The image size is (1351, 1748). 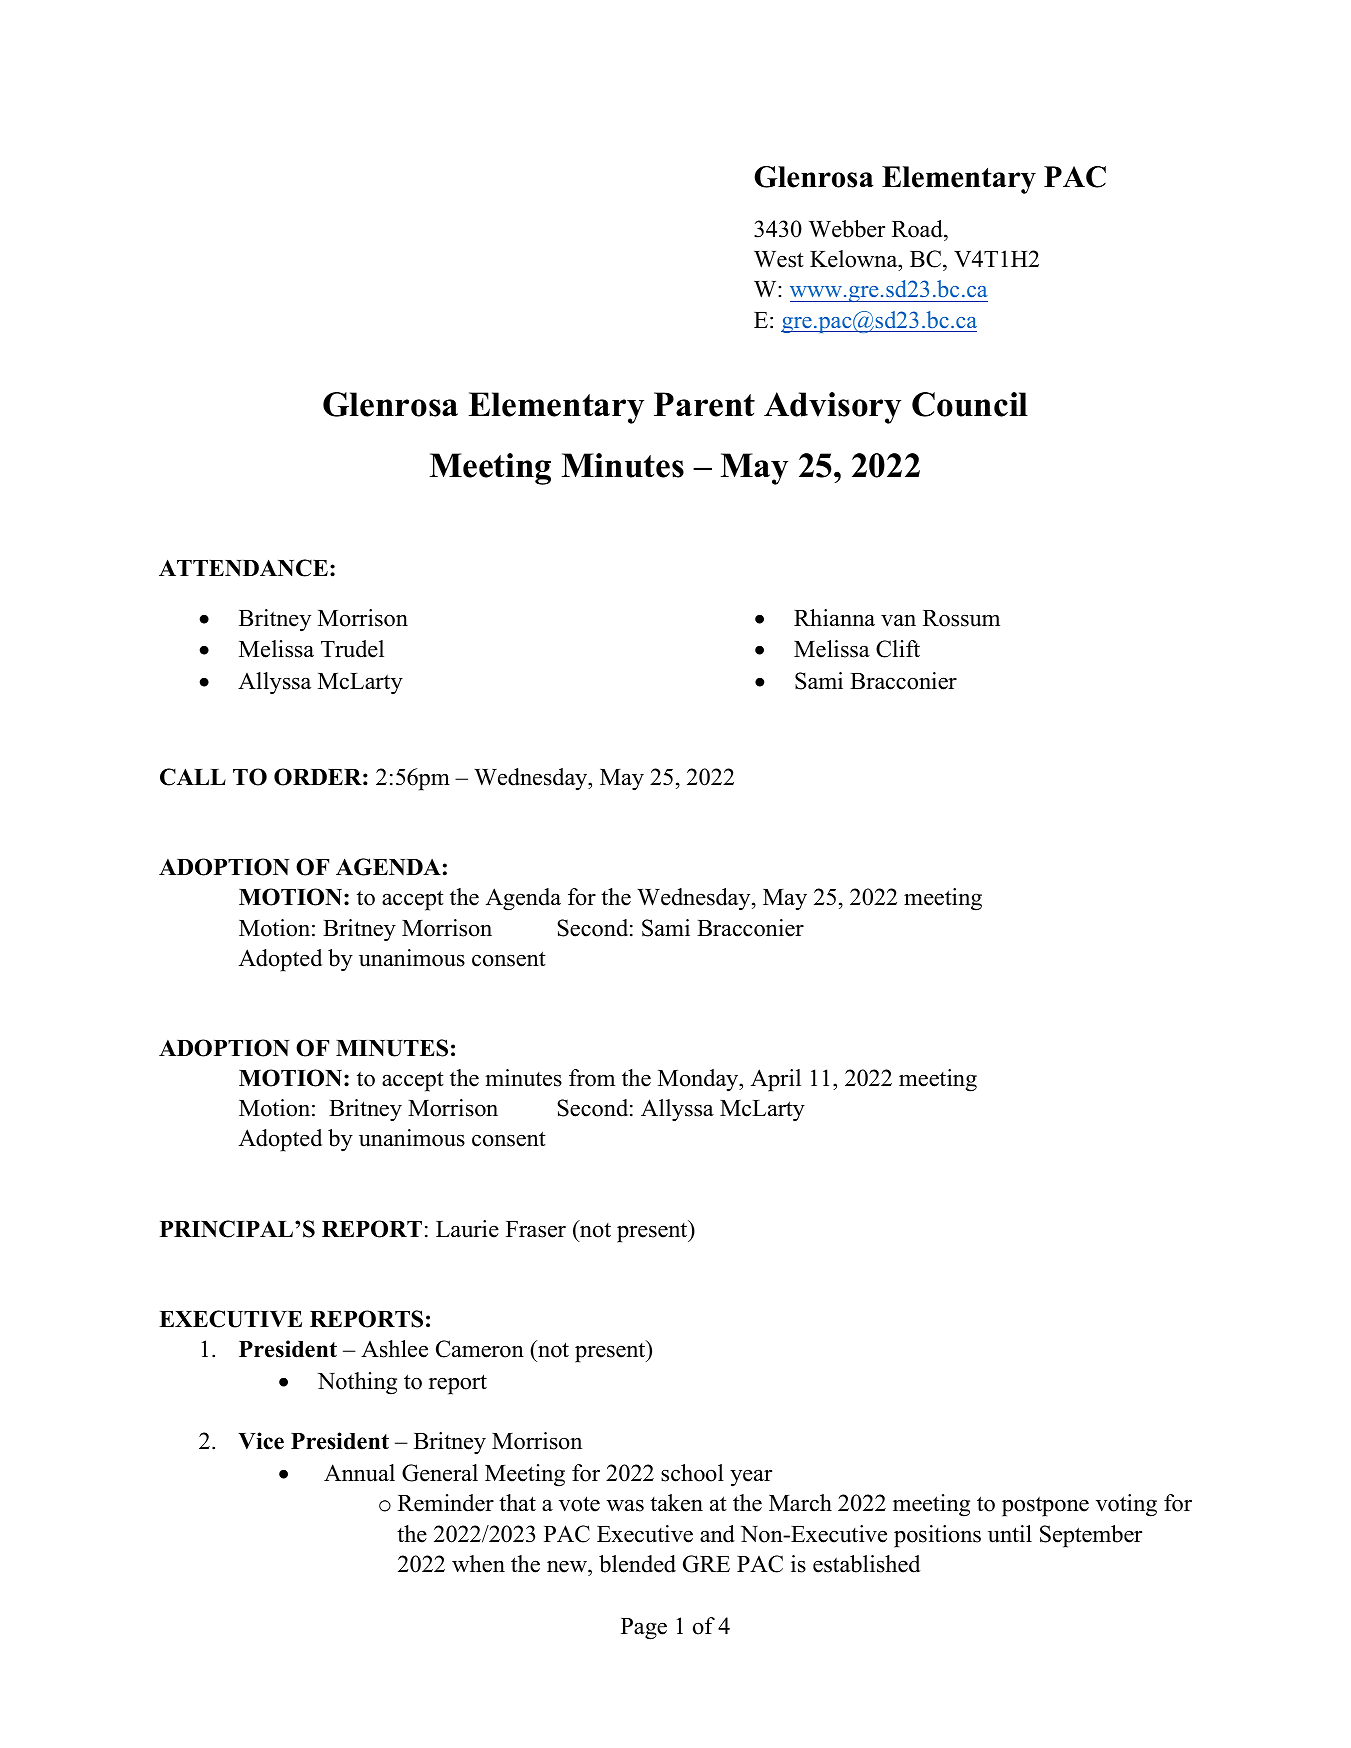 I want to click on van, so click(x=898, y=620).
